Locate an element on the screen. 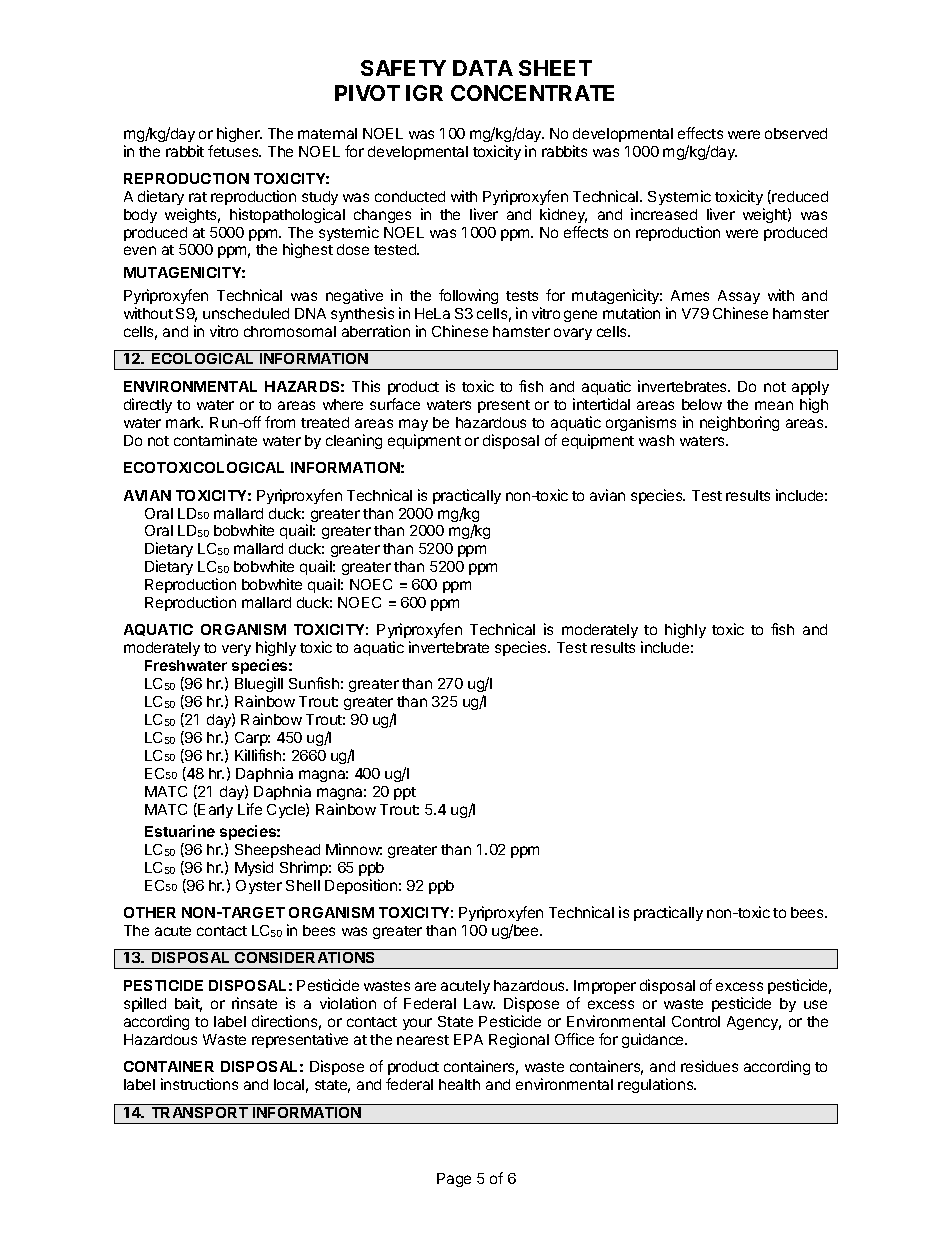 The height and width of the screenshot is (1233, 952). Early is located at coordinates (215, 811).
